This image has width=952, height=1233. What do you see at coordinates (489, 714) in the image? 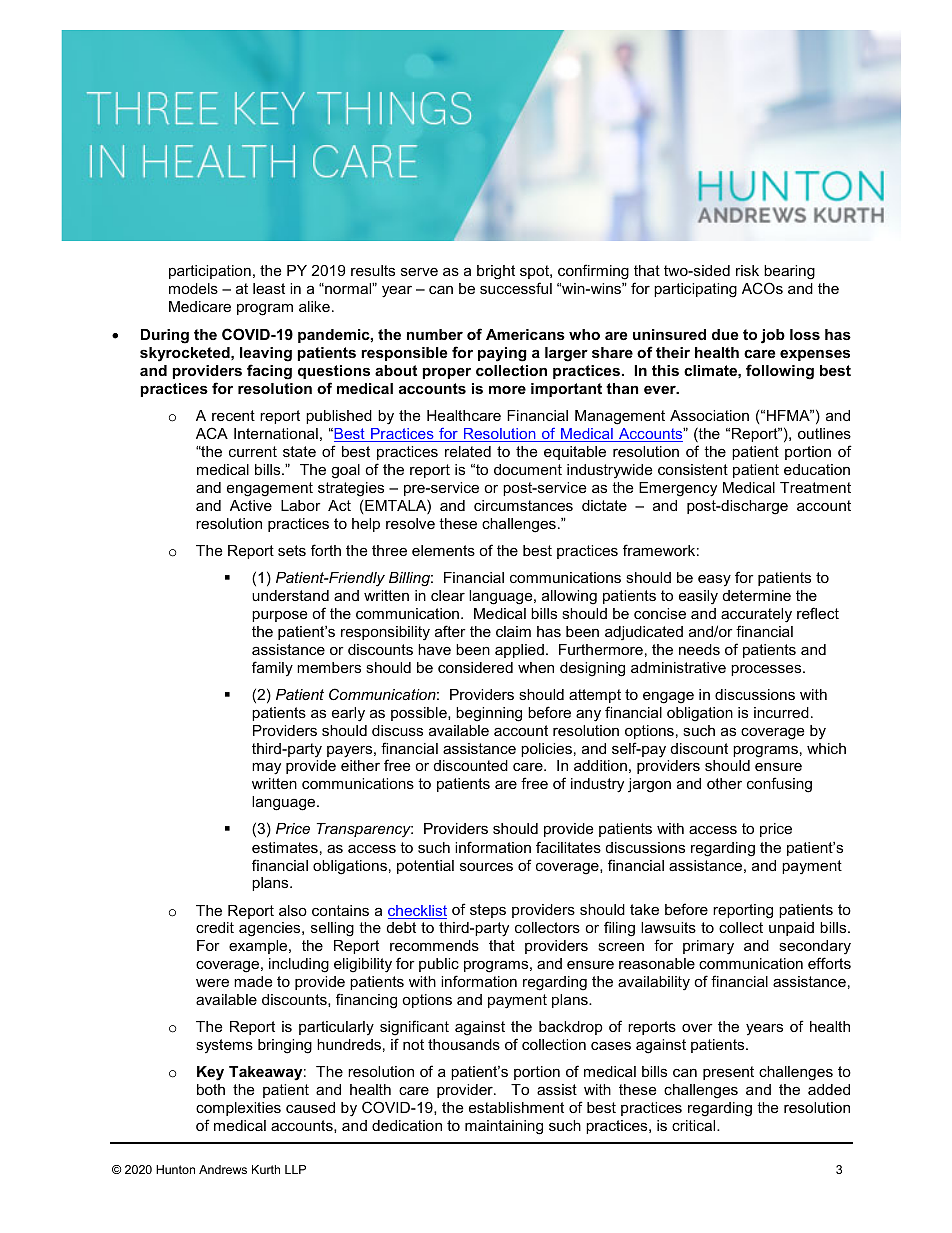
I see `beginning` at bounding box center [489, 714].
